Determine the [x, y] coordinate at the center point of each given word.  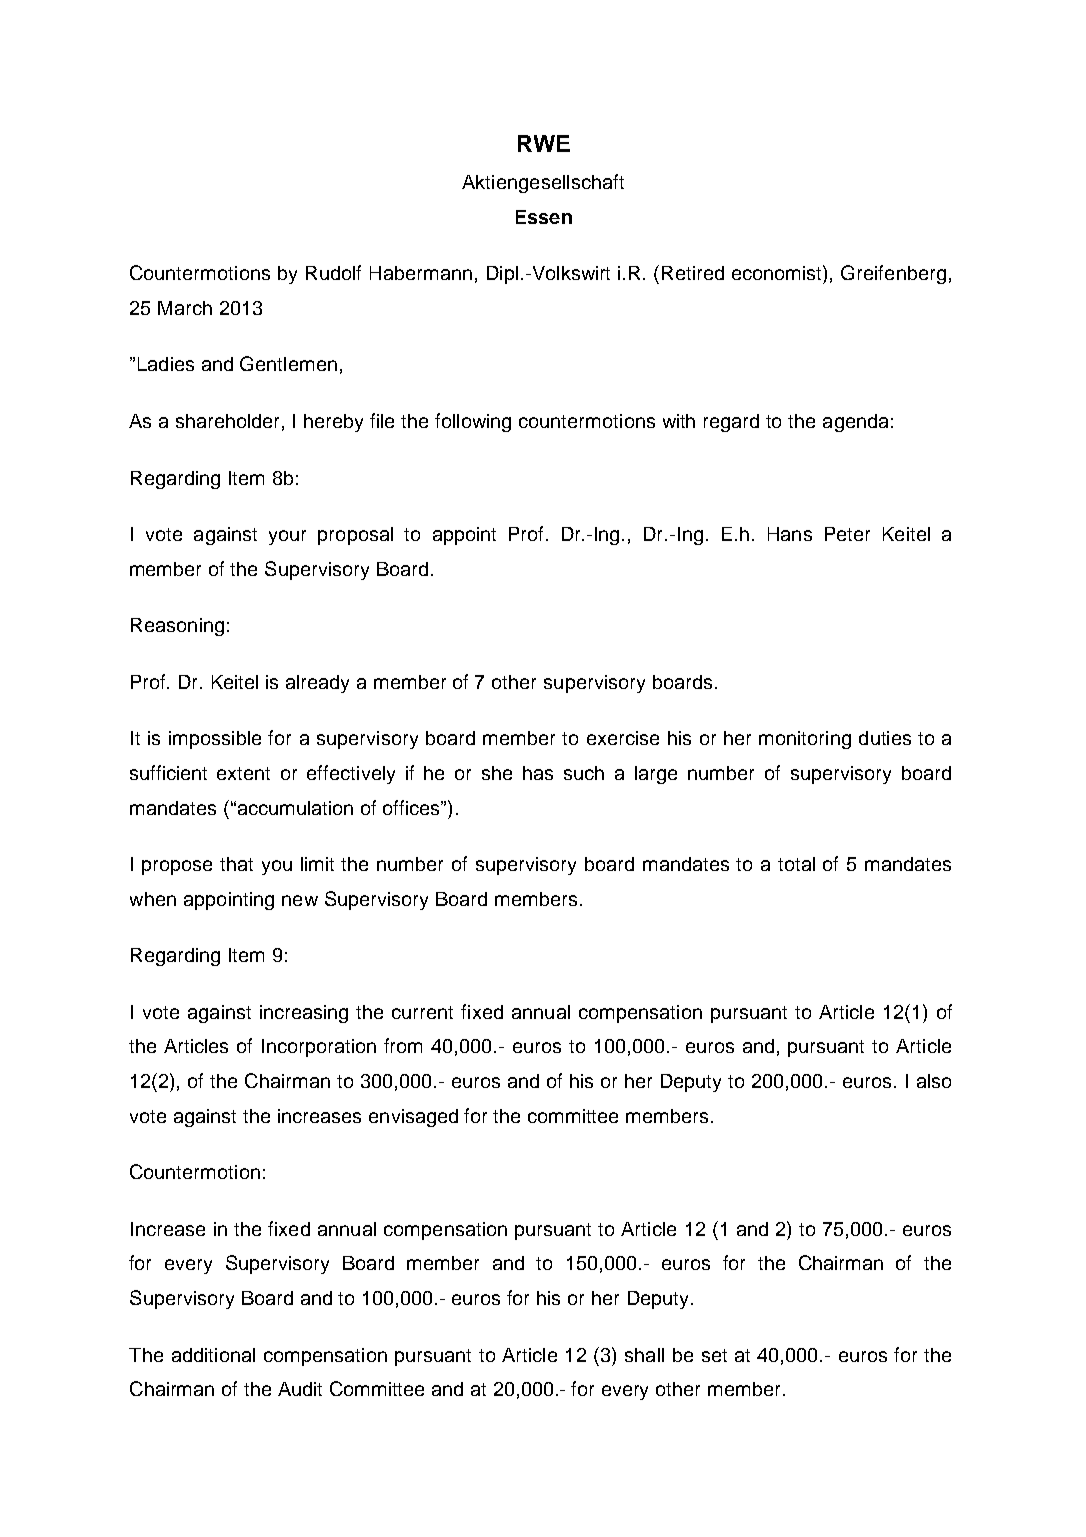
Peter [847, 534]
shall [644, 1355]
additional [213, 1355]
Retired [693, 273]
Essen [544, 217]
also [934, 1081]
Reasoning [177, 627]
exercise [623, 738]
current [422, 1012]
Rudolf [333, 272]
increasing [304, 1014]
